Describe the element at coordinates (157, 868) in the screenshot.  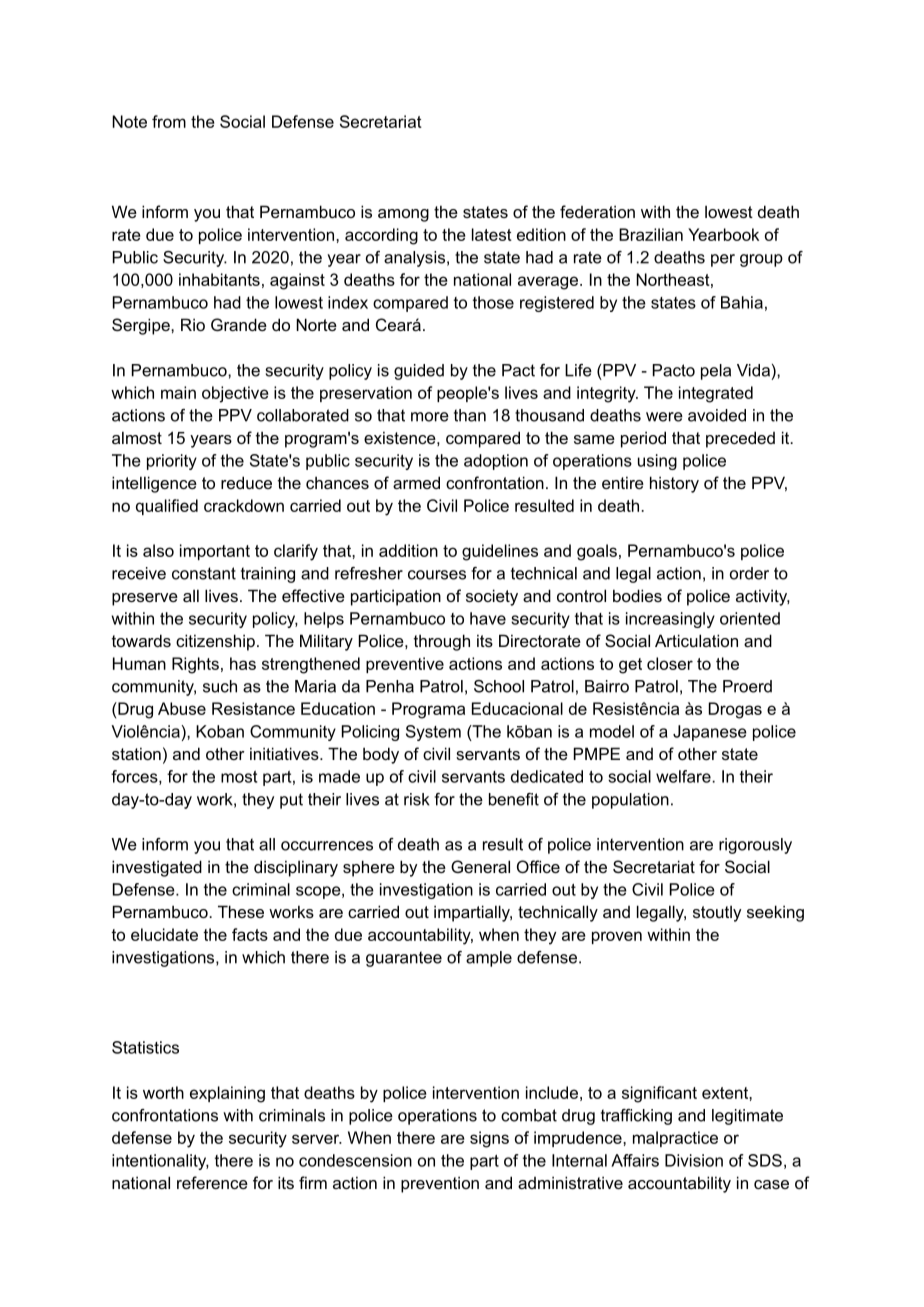
I see `investigated` at that location.
